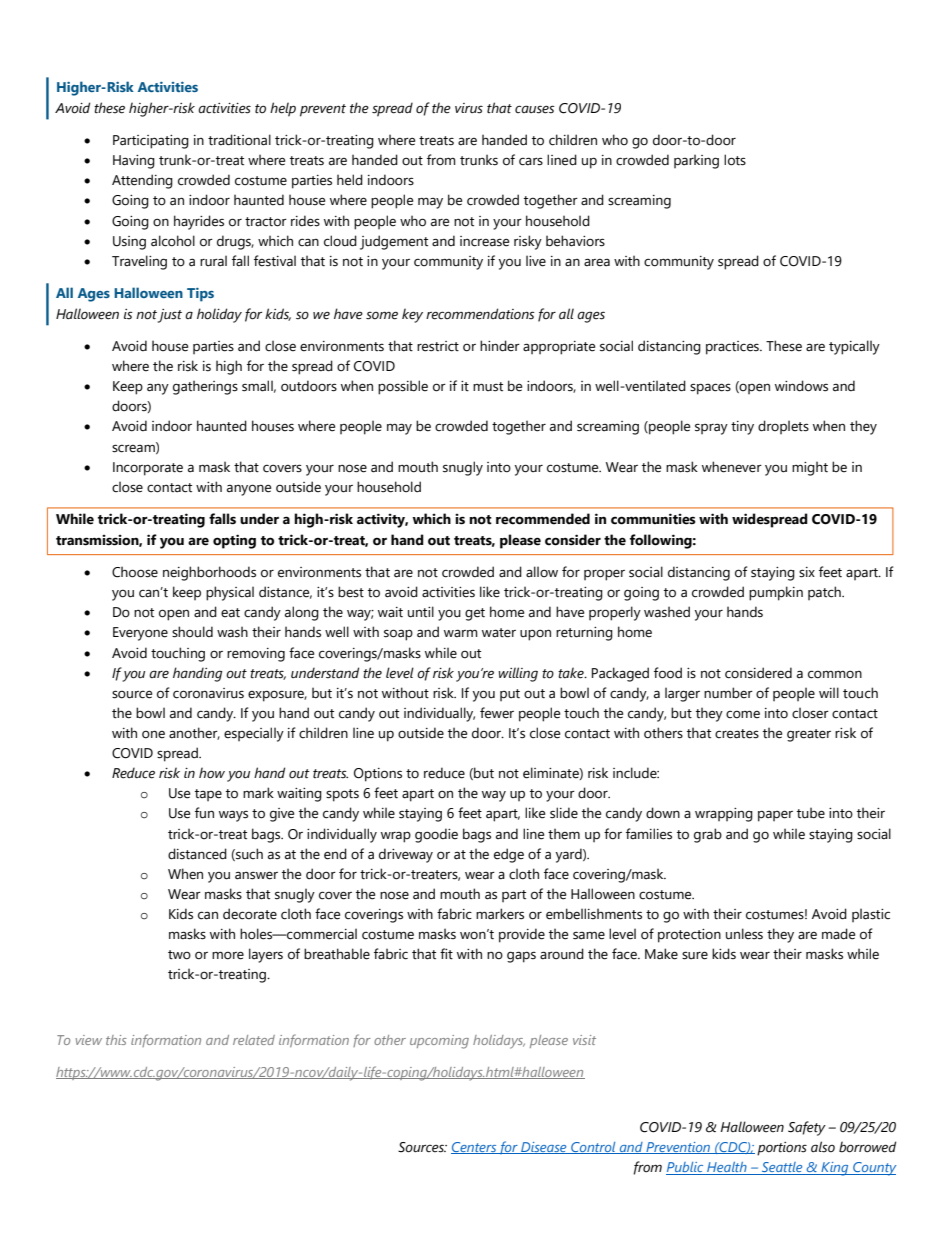 The height and width of the document is (1233, 952). I want to click on this, so click(116, 1040).
